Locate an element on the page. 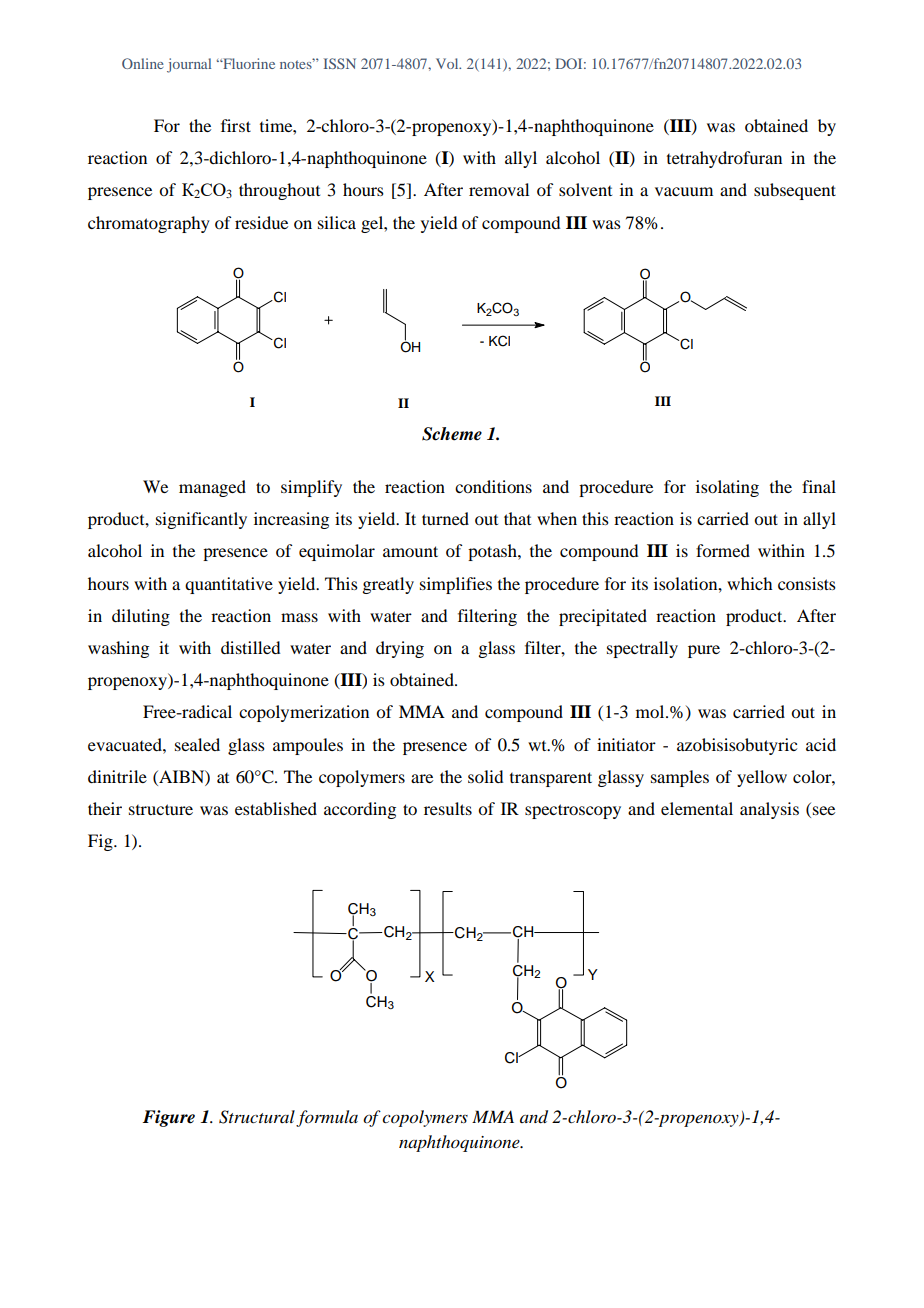 This image has height=1308, width=924. which is located at coordinates (749, 583).
